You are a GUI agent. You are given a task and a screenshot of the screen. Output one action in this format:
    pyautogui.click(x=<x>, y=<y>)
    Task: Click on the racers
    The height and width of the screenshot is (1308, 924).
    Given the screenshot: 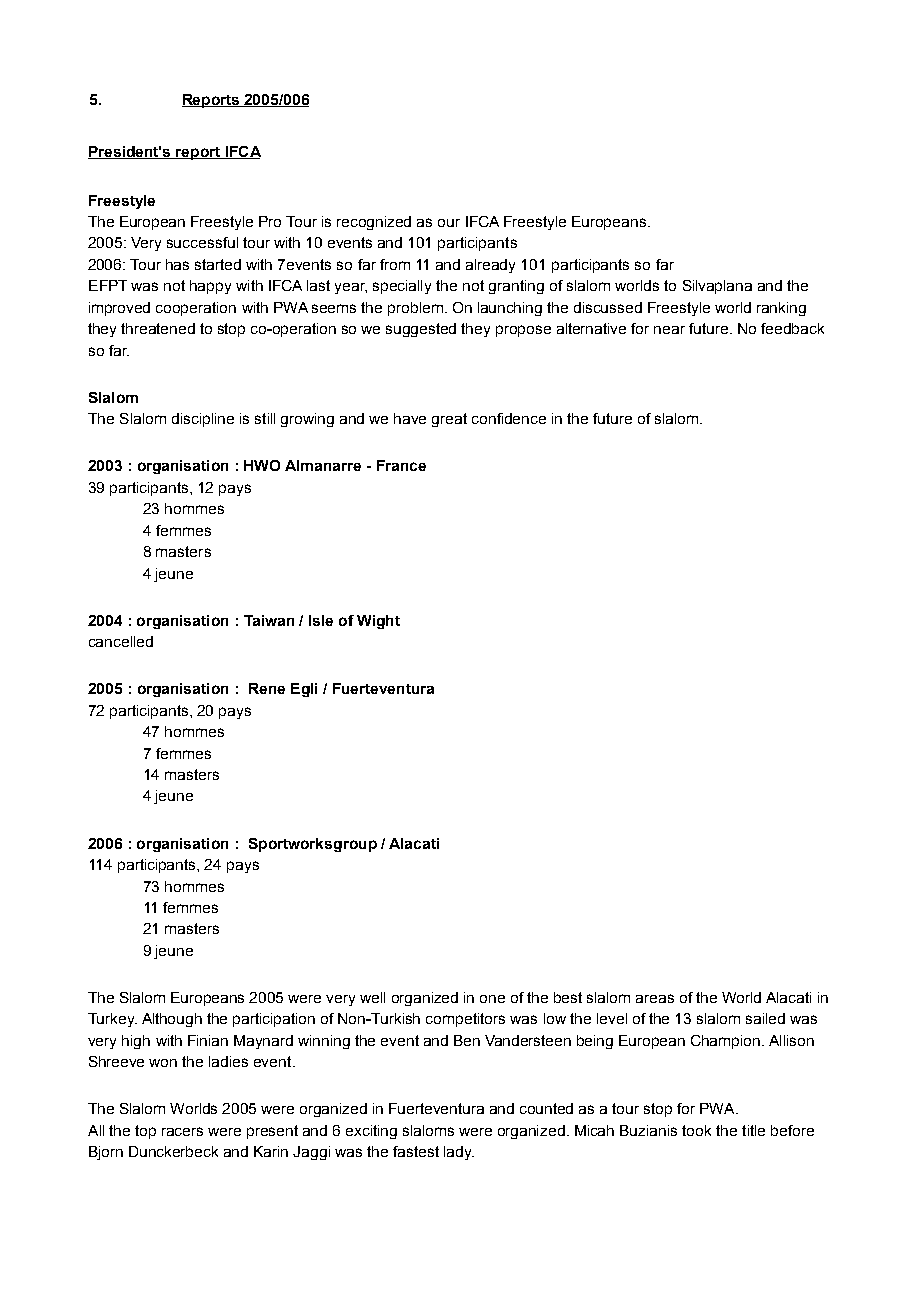 What is the action you would take?
    pyautogui.click(x=182, y=1131)
